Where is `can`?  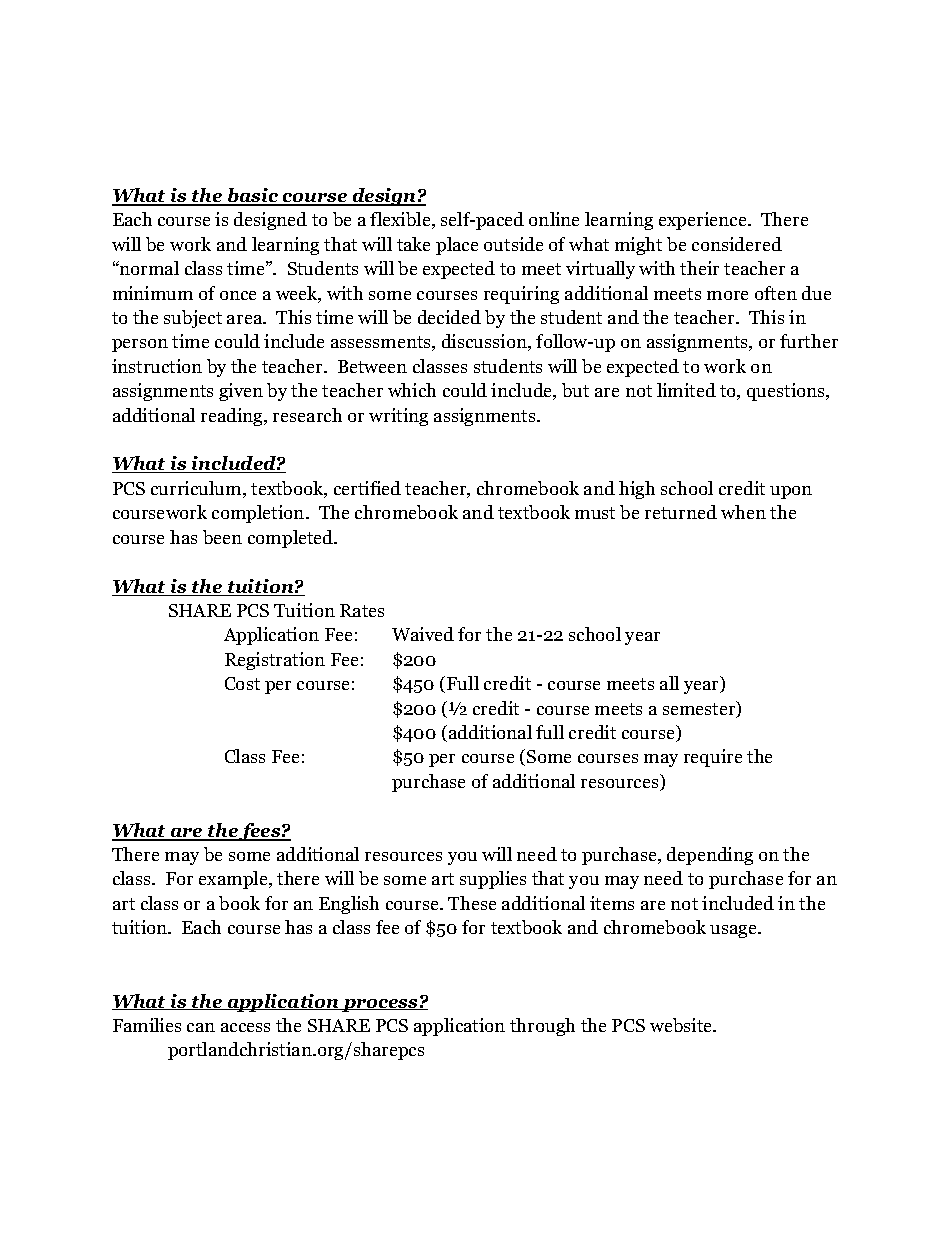
can is located at coordinates (201, 1027).
